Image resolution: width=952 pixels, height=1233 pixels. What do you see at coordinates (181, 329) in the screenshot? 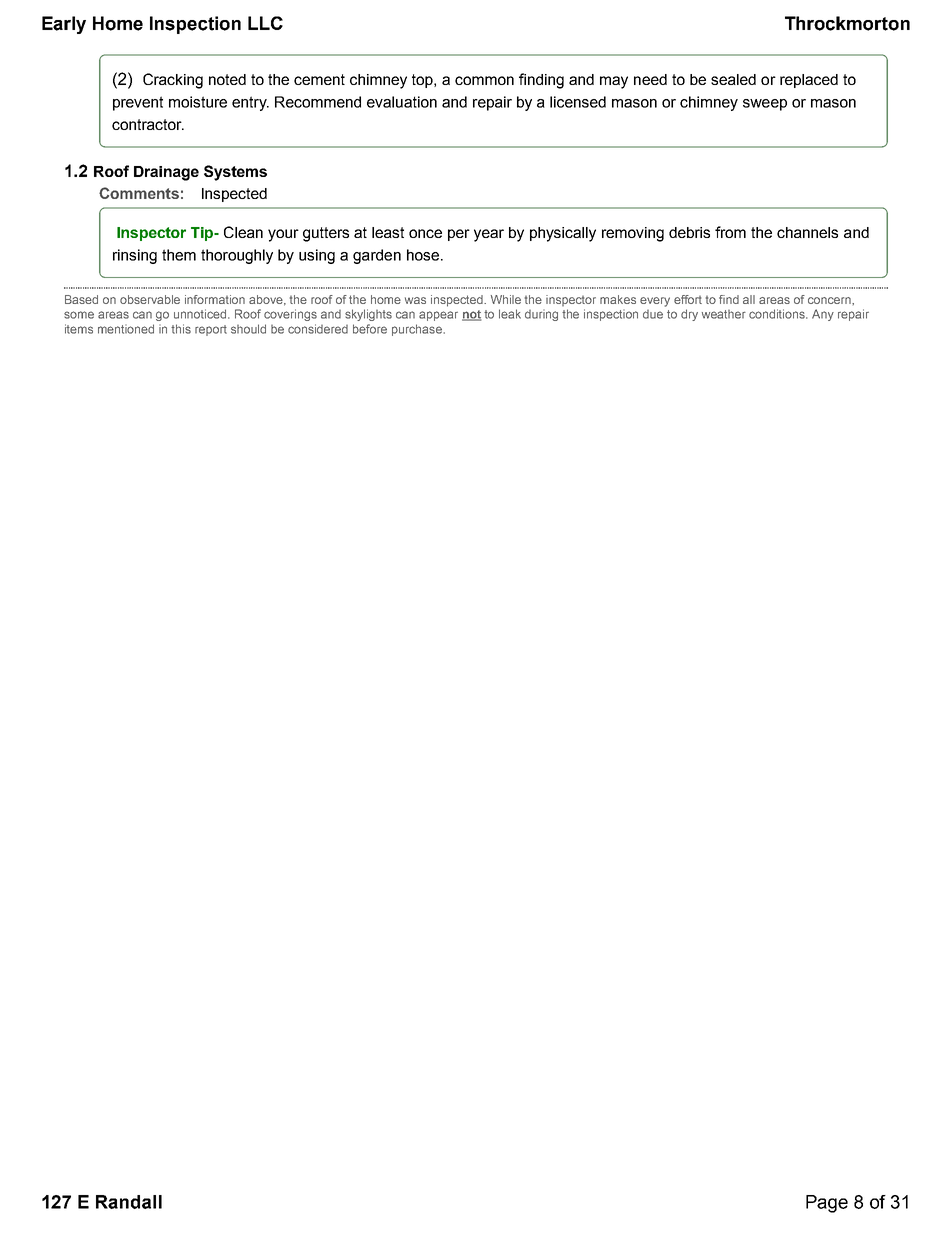
I see `this` at bounding box center [181, 329].
